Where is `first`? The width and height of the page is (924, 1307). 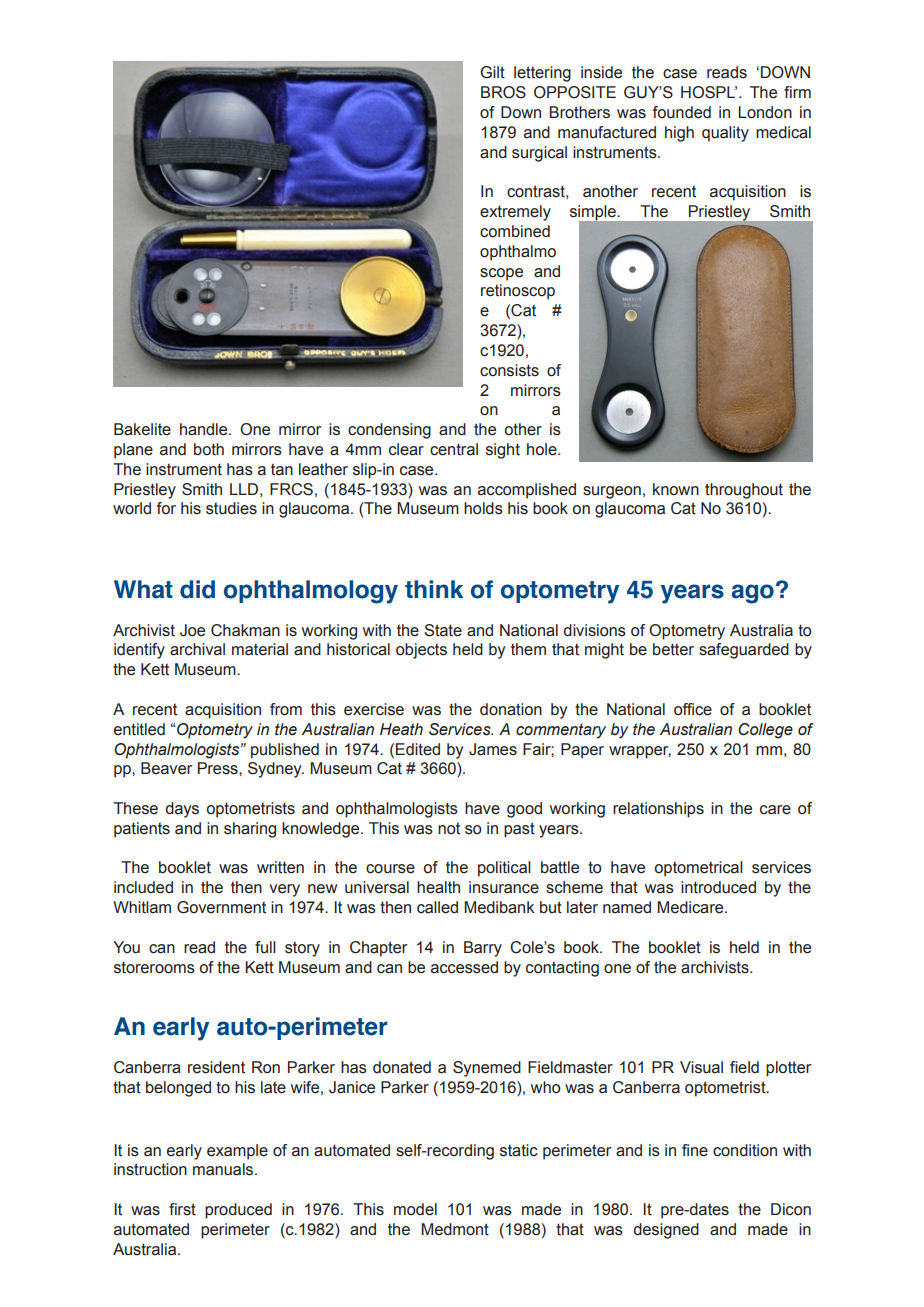
first is located at coordinates (182, 1209).
